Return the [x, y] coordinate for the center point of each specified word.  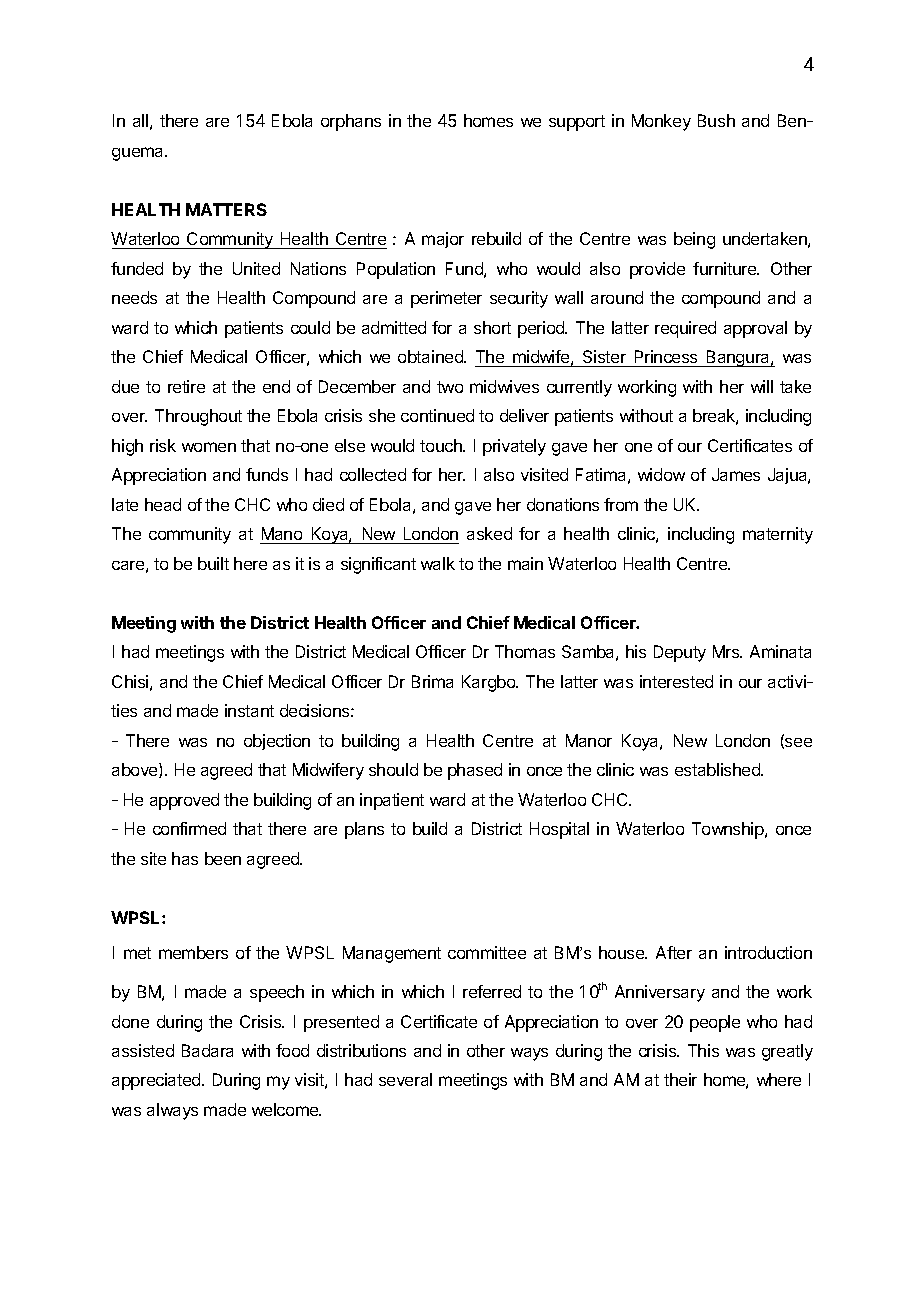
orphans [351, 122]
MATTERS [226, 209]
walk [438, 563]
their [680, 1079]
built [213, 563]
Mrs [727, 651]
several [405, 1079]
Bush [716, 120]
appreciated [157, 1081]
